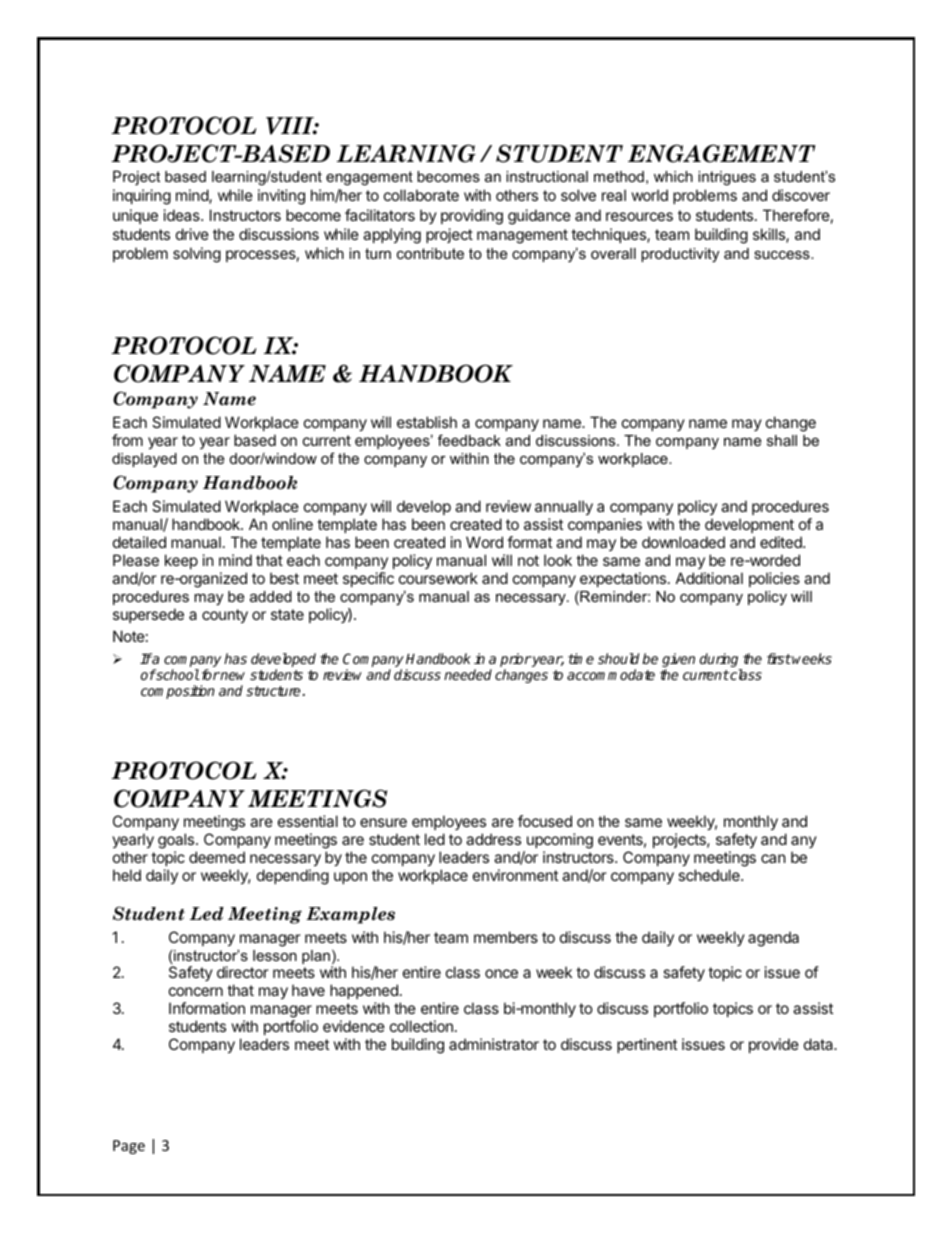  What do you see at coordinates (177, 841) in the page?
I see `goals` at bounding box center [177, 841].
